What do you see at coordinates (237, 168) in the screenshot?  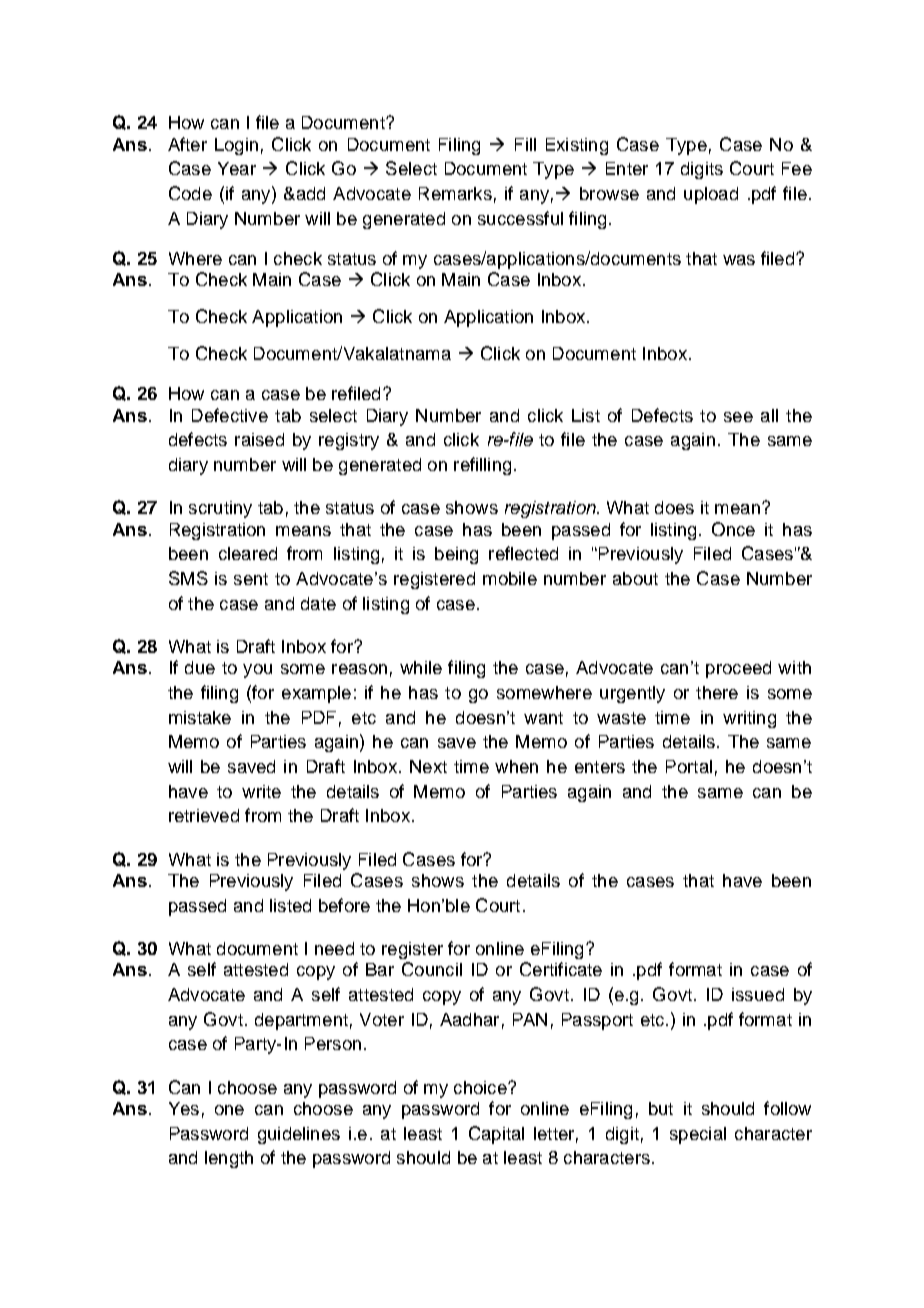 I see `Year` at bounding box center [237, 168].
